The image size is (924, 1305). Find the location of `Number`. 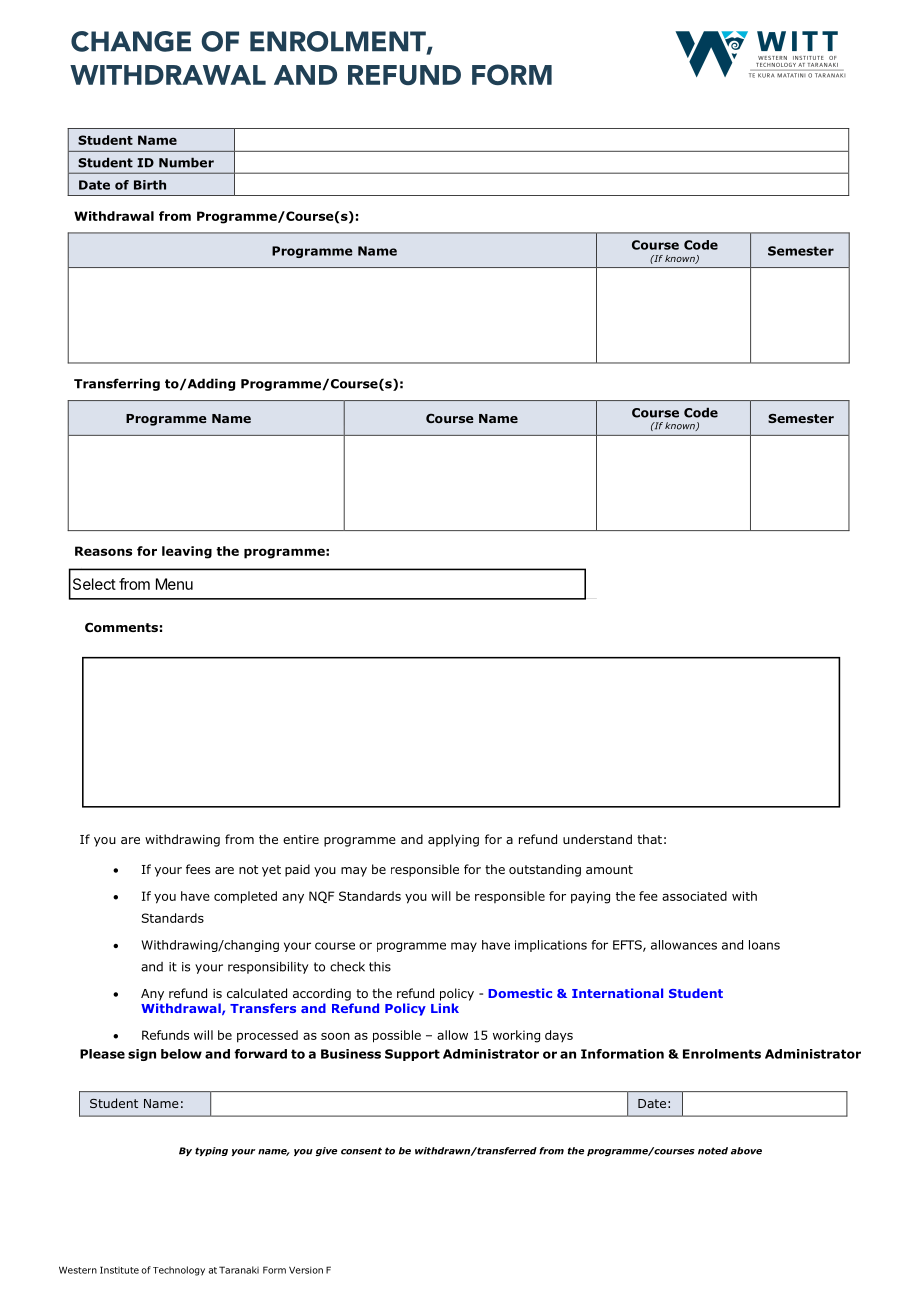

Number is located at coordinates (186, 162).
